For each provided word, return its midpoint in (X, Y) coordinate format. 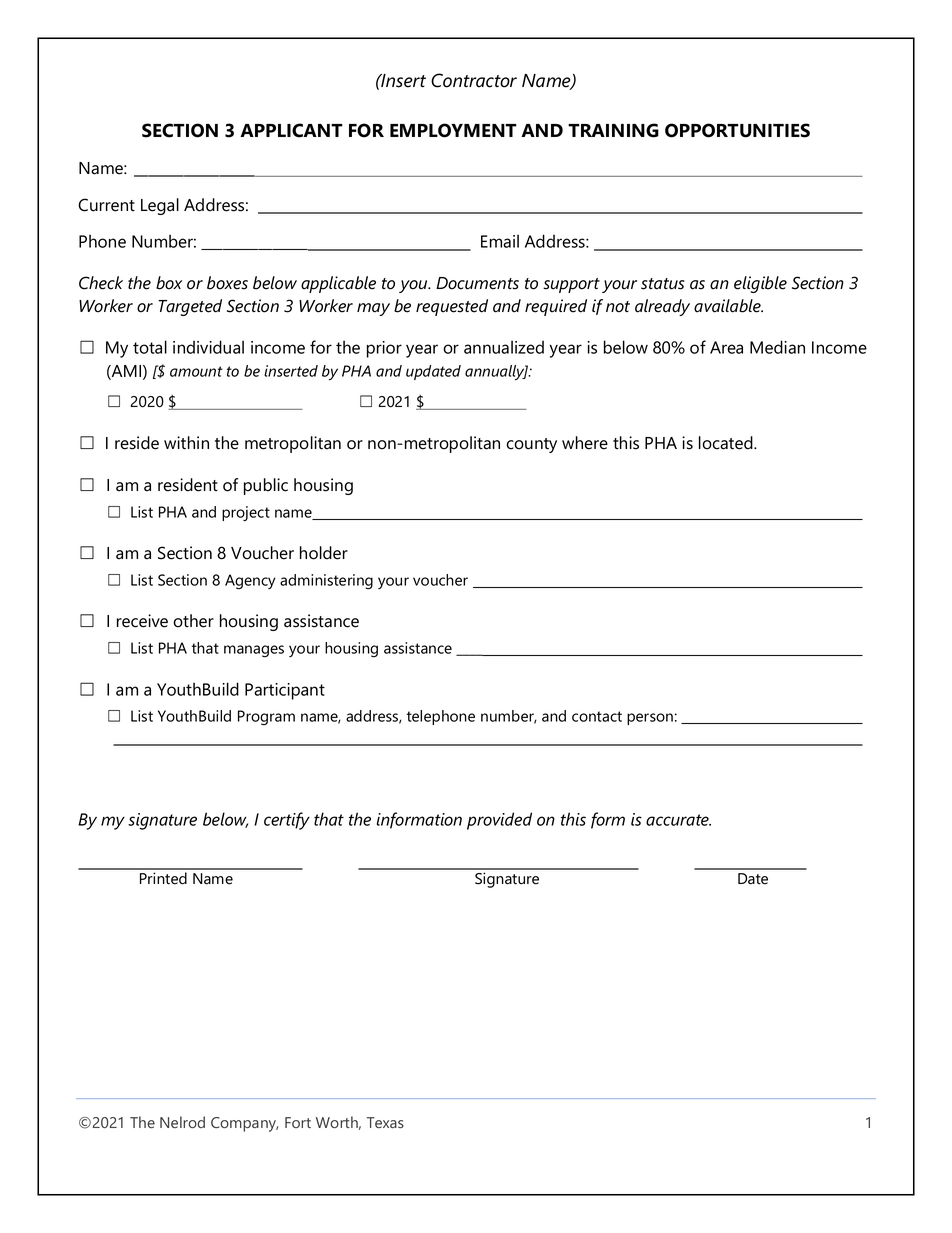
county (531, 445)
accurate (678, 820)
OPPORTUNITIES (737, 130)
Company (244, 1124)
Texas (385, 1122)
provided (499, 821)
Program (266, 718)
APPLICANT (291, 130)
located (727, 443)
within (186, 443)
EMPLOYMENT (453, 130)
